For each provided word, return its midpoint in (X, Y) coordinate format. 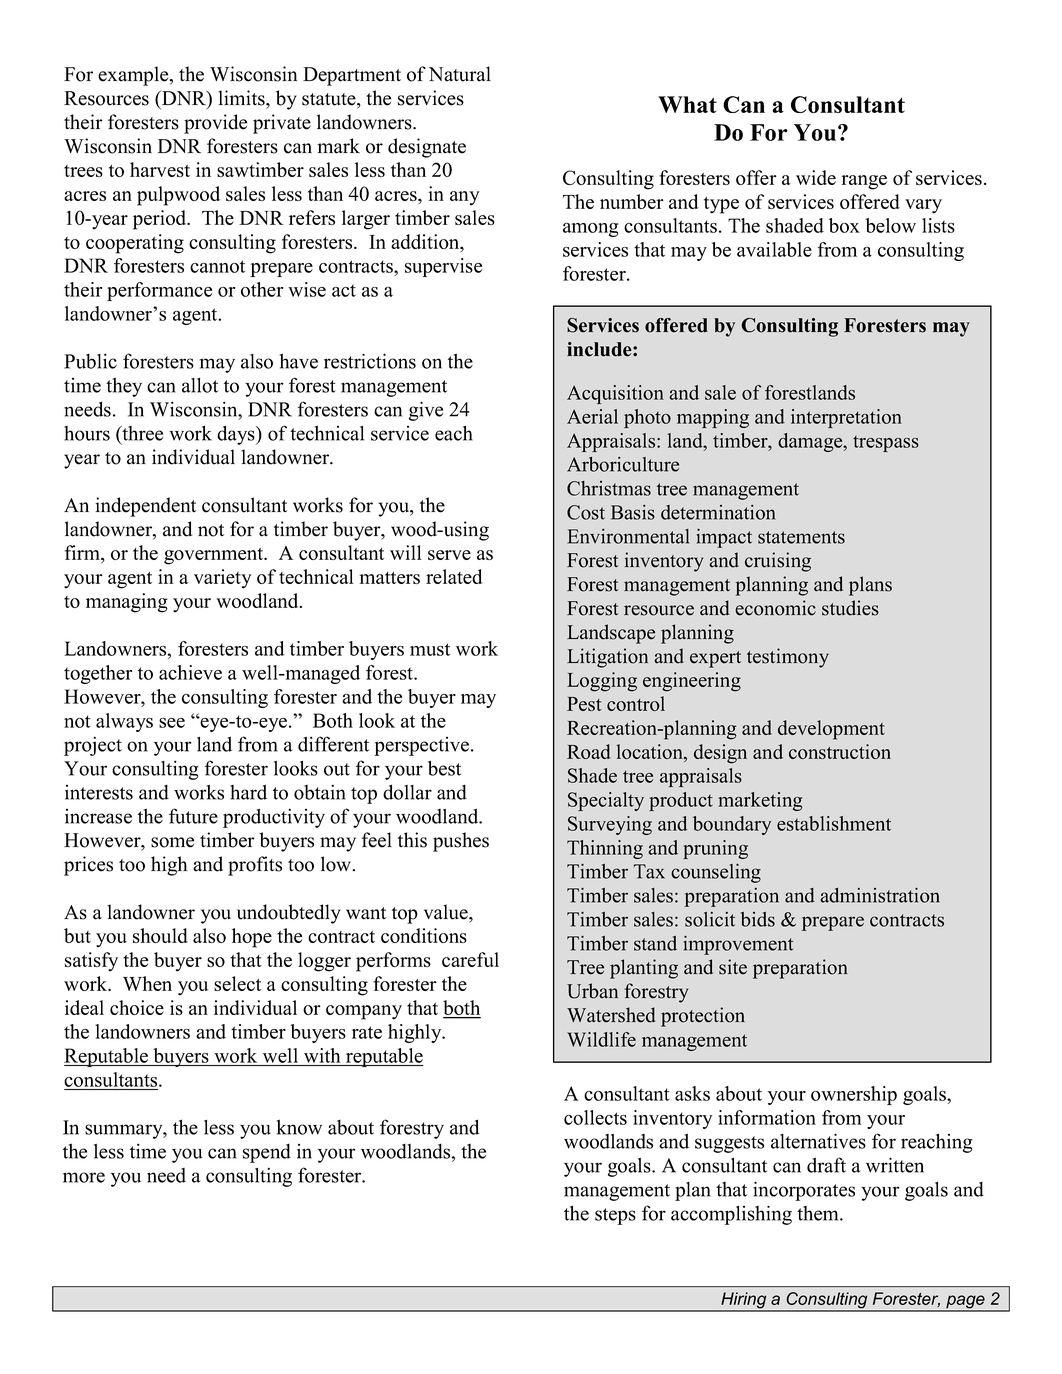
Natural (460, 74)
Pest (584, 704)
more (84, 1177)
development (831, 730)
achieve (190, 672)
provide (215, 124)
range (864, 182)
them (819, 1213)
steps (615, 1216)
